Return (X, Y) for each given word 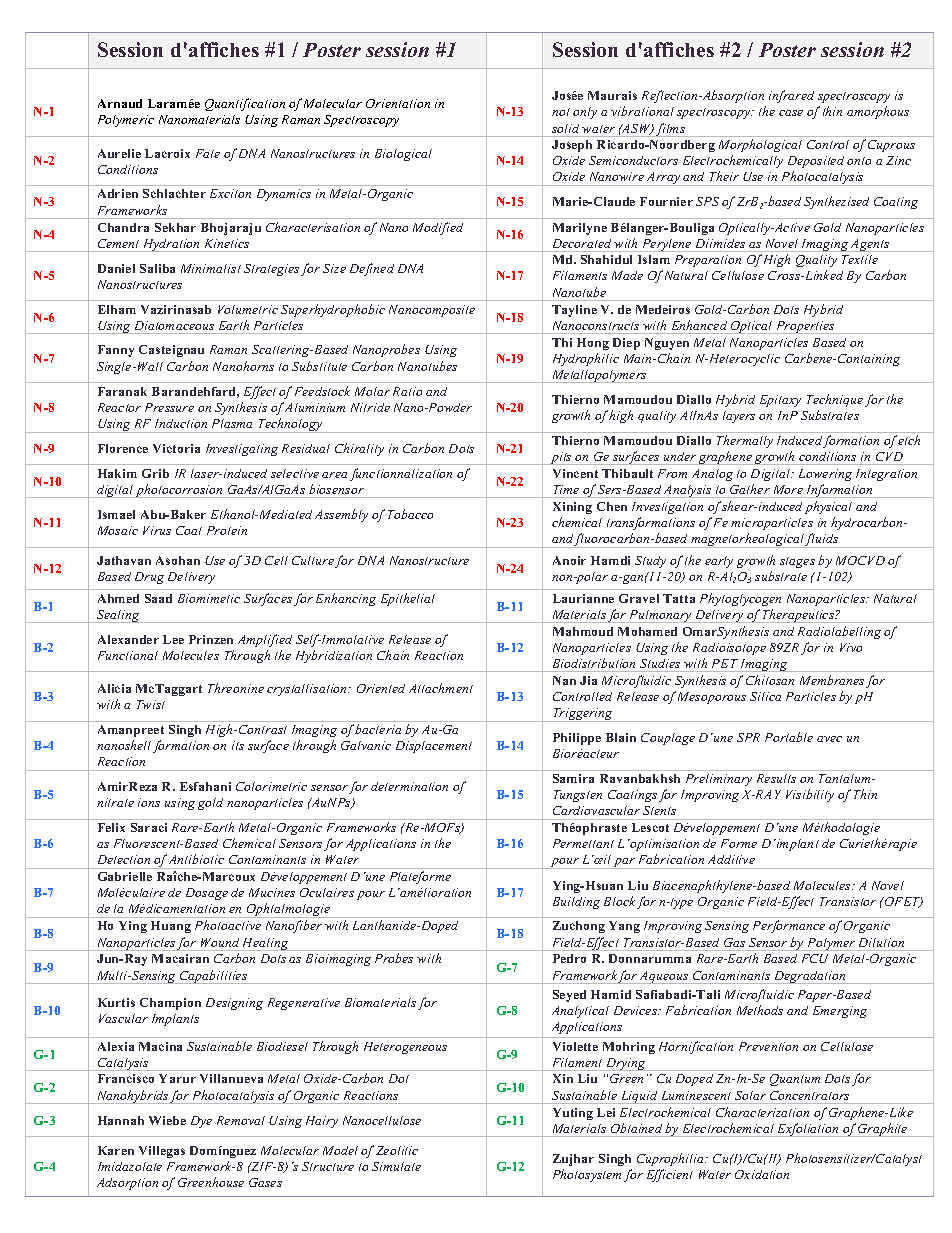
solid (565, 128)
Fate (208, 153)
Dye (201, 1122)
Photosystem (587, 1175)
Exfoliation (808, 1130)
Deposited (816, 162)
